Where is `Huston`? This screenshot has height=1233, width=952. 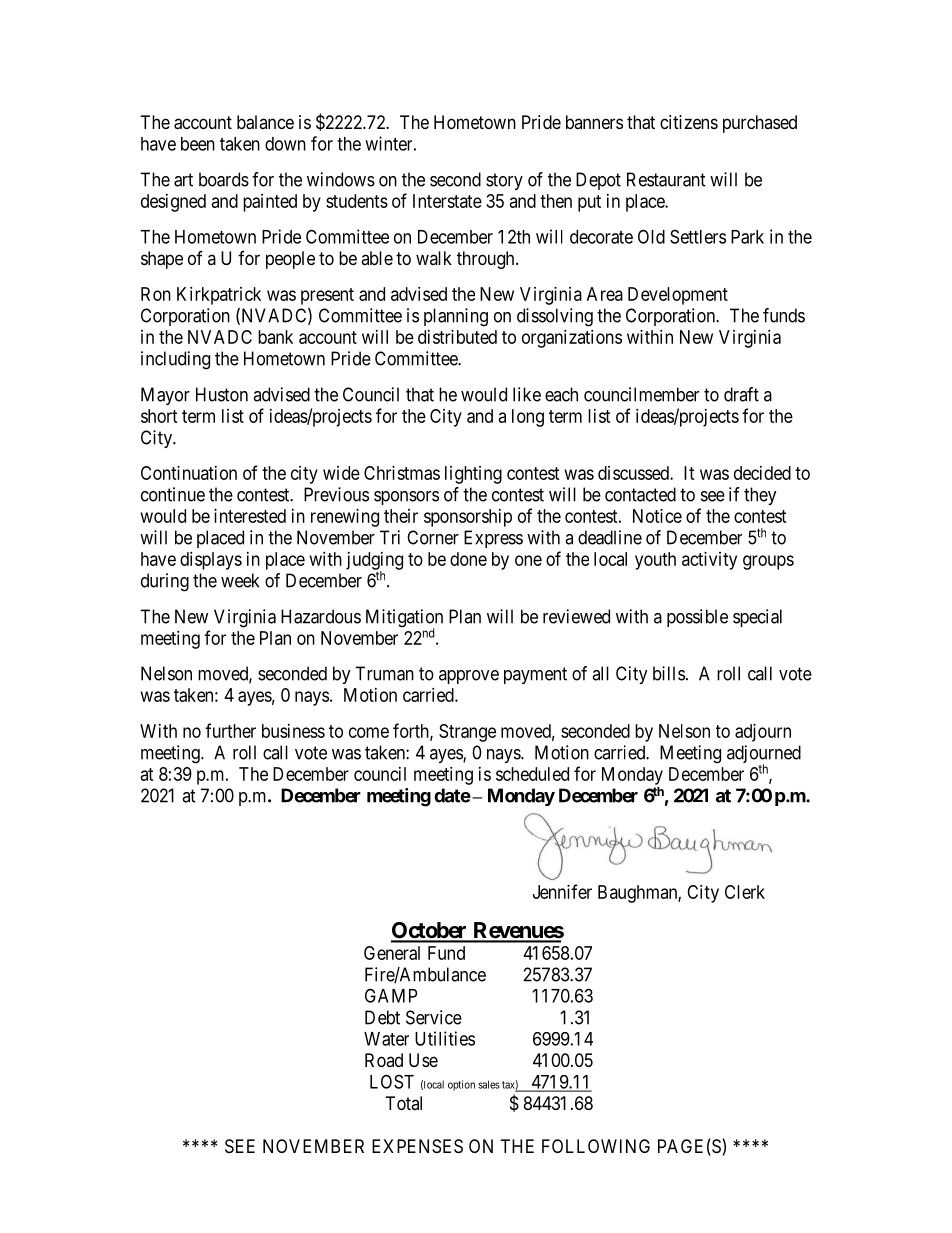 Huston is located at coordinates (222, 394).
